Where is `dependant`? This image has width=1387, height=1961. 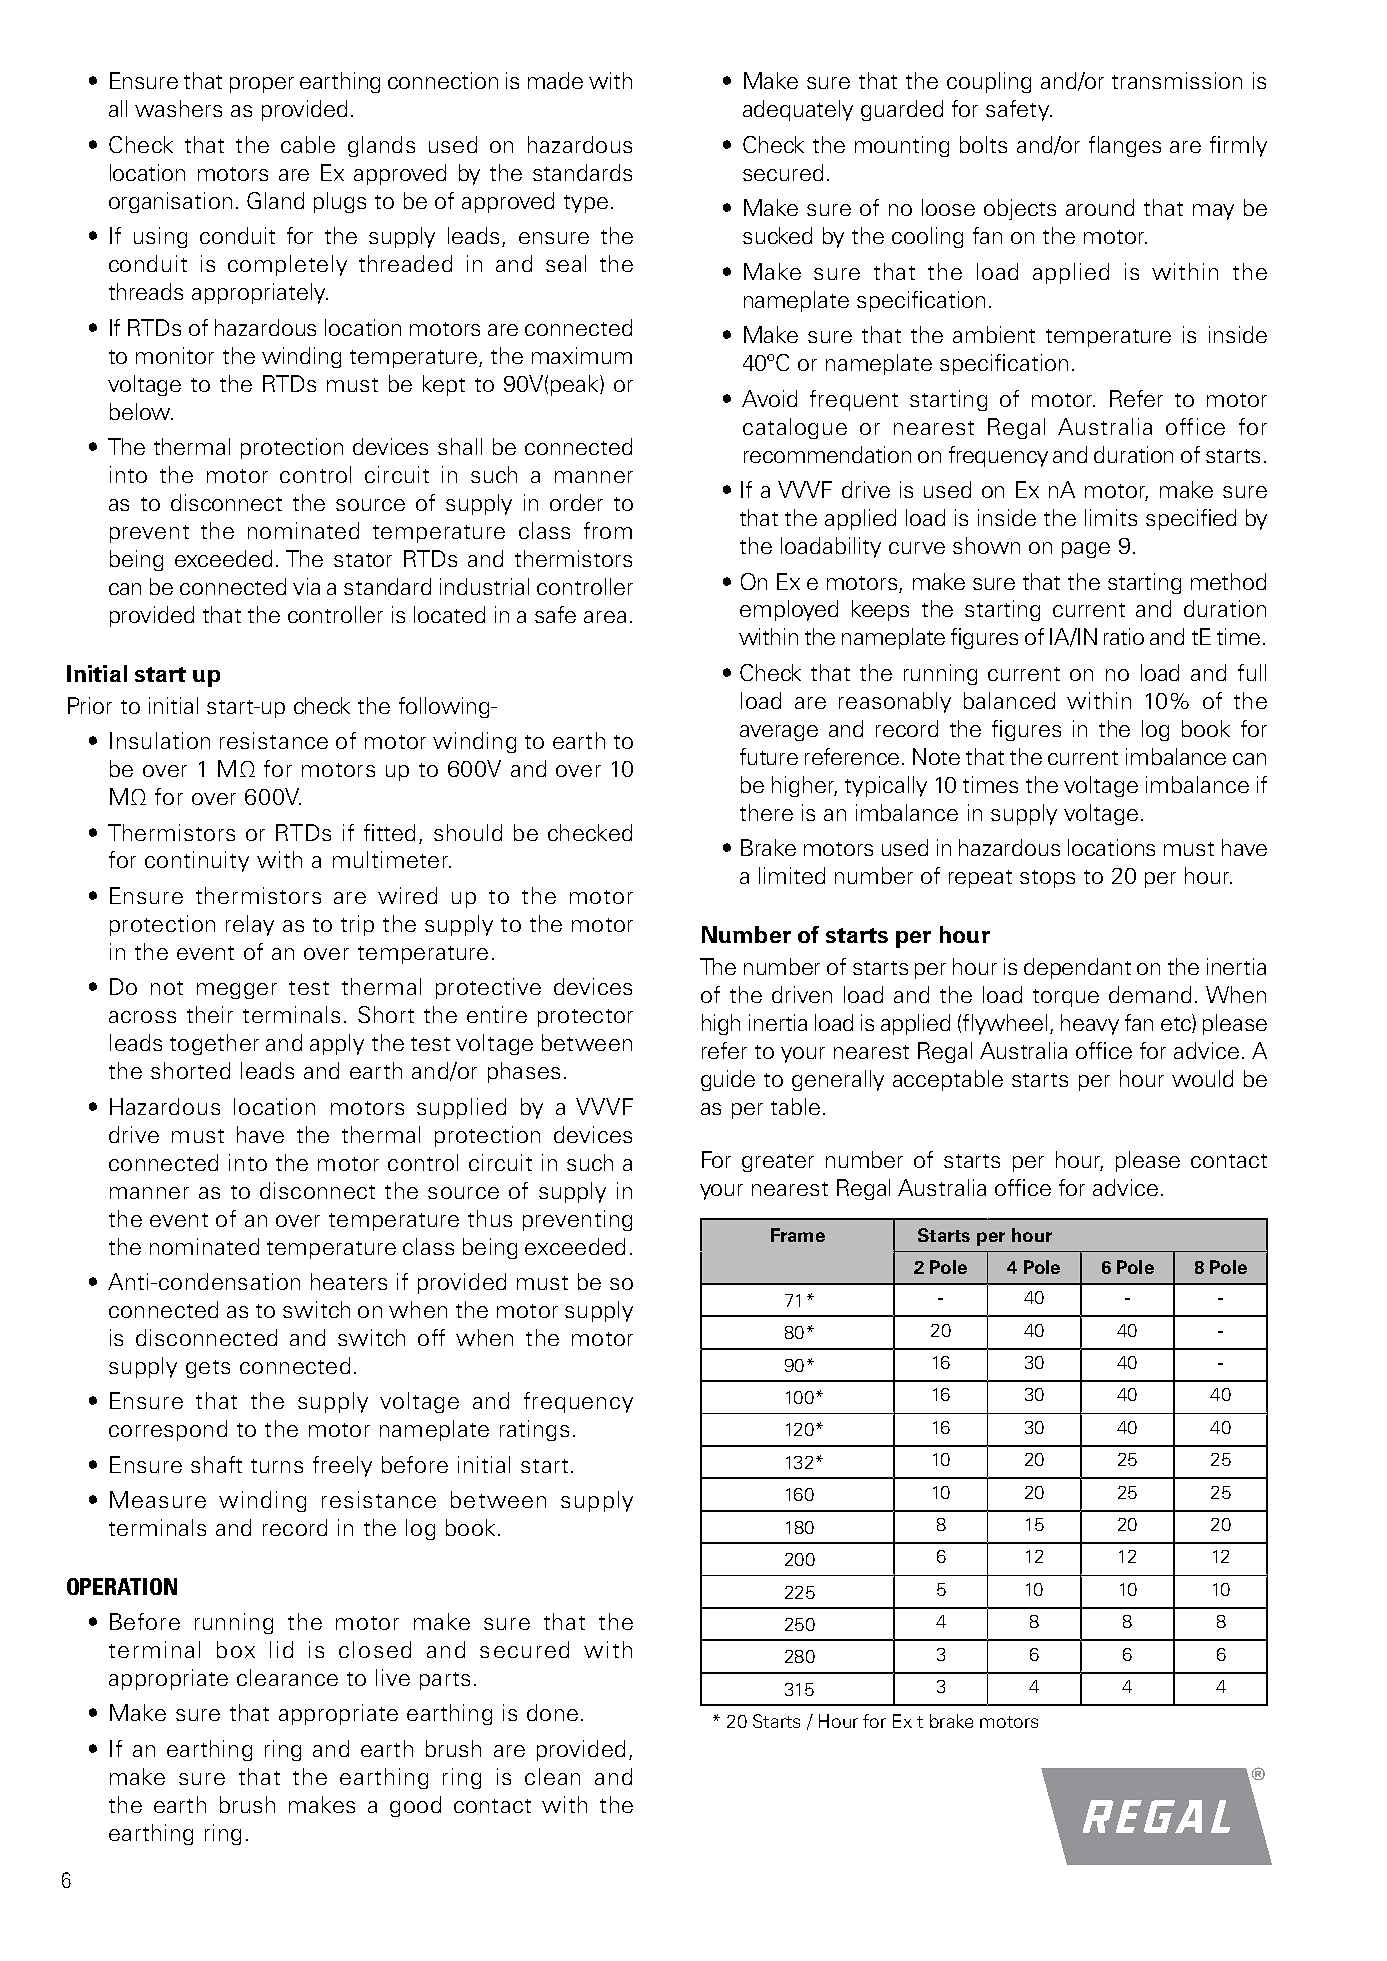
dependant is located at coordinates (1077, 968).
